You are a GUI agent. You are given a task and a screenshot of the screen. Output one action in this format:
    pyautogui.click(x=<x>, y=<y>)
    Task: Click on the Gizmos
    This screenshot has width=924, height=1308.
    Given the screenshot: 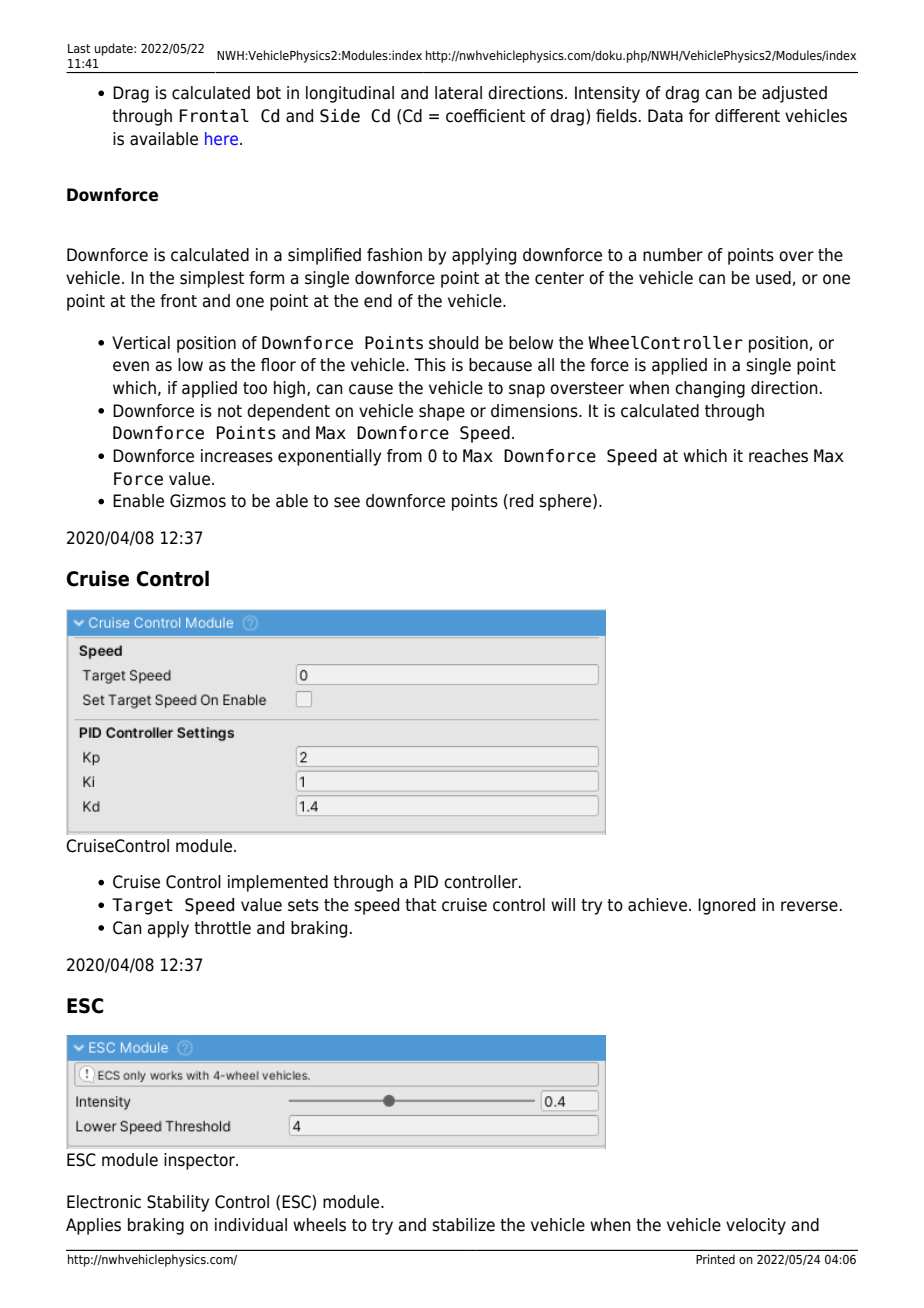 What is the action you would take?
    pyautogui.click(x=198, y=501)
